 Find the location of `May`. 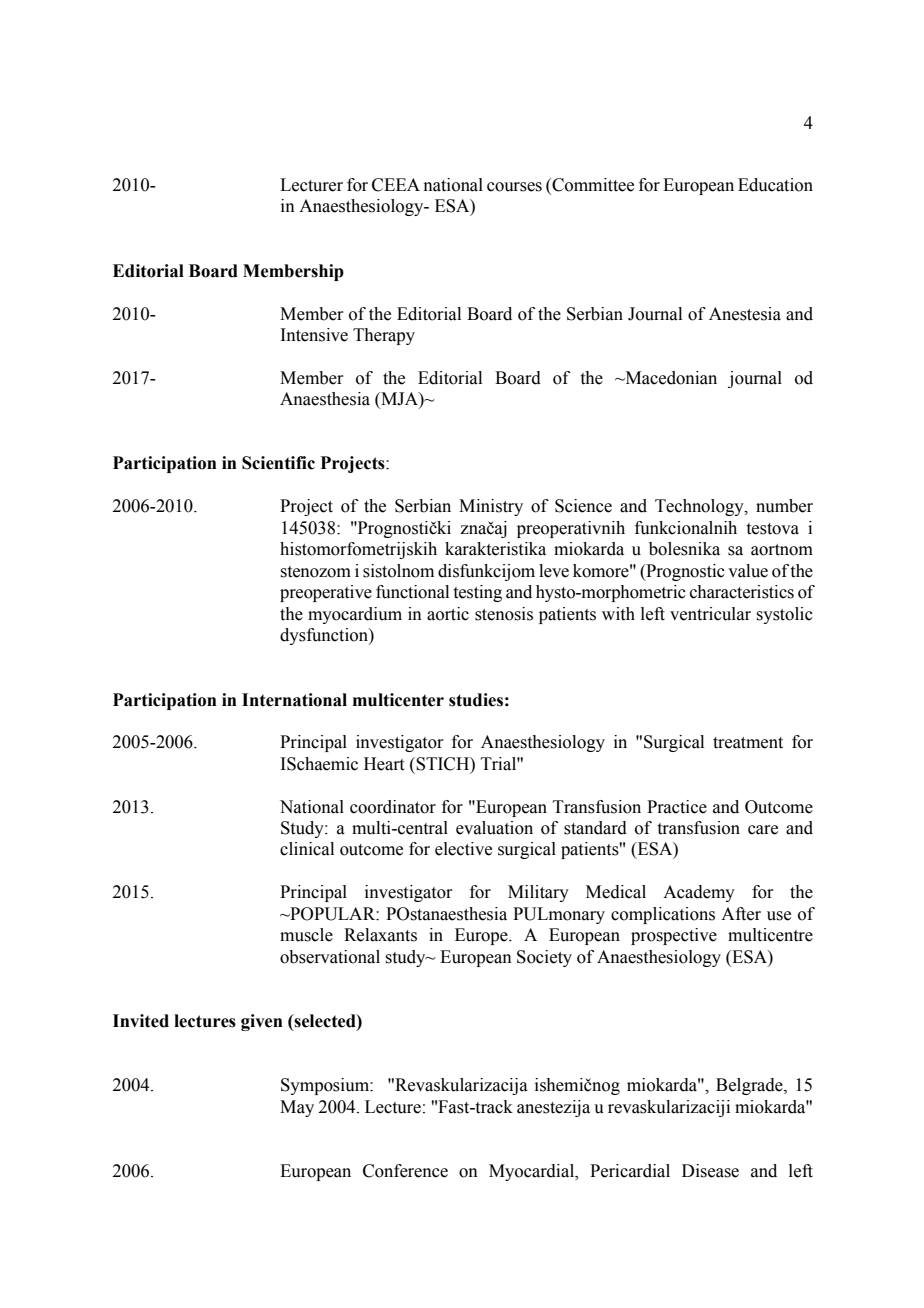

May is located at coordinates (297, 1108).
